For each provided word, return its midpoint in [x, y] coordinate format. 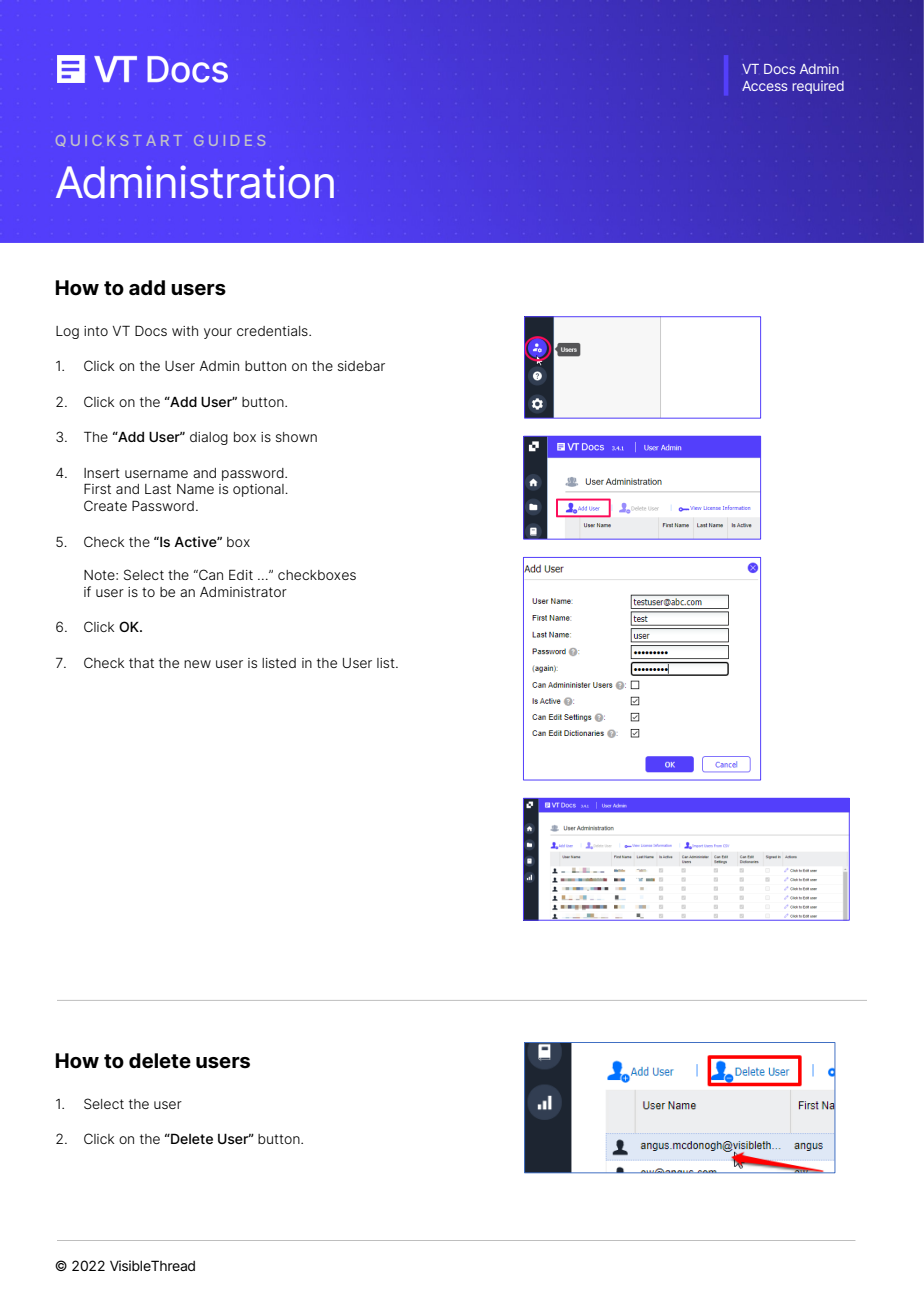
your [218, 333]
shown [296, 437]
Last [158, 489]
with [185, 331]
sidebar [361, 366]
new [197, 664]
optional [259, 490]
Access [764, 86]
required [818, 87]
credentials [273, 331]
